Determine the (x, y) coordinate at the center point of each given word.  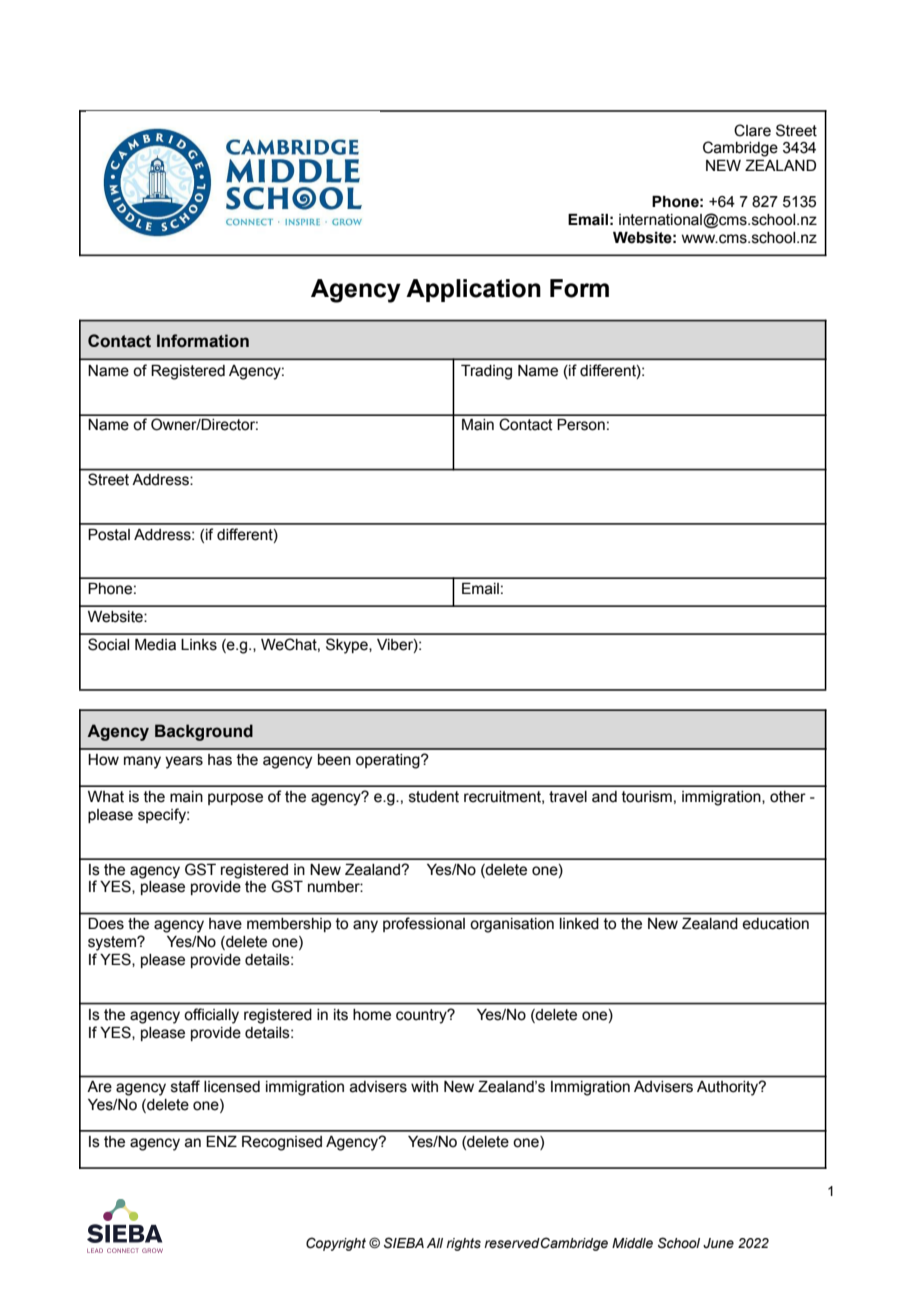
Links (199, 645)
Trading (486, 372)
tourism (647, 797)
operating (389, 761)
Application (473, 290)
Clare (752, 130)
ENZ (221, 1141)
